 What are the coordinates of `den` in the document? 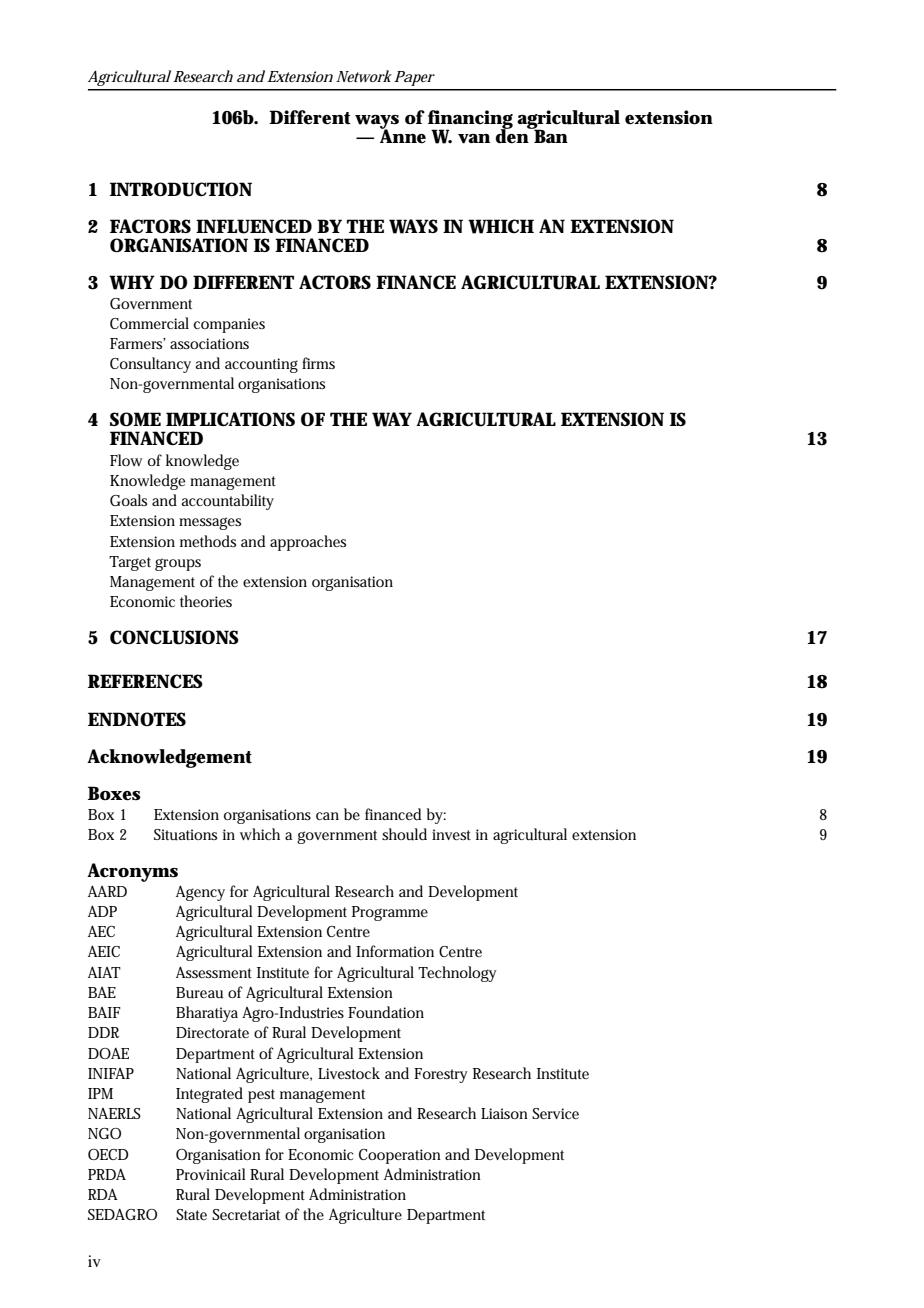 It's located at (513, 135).
